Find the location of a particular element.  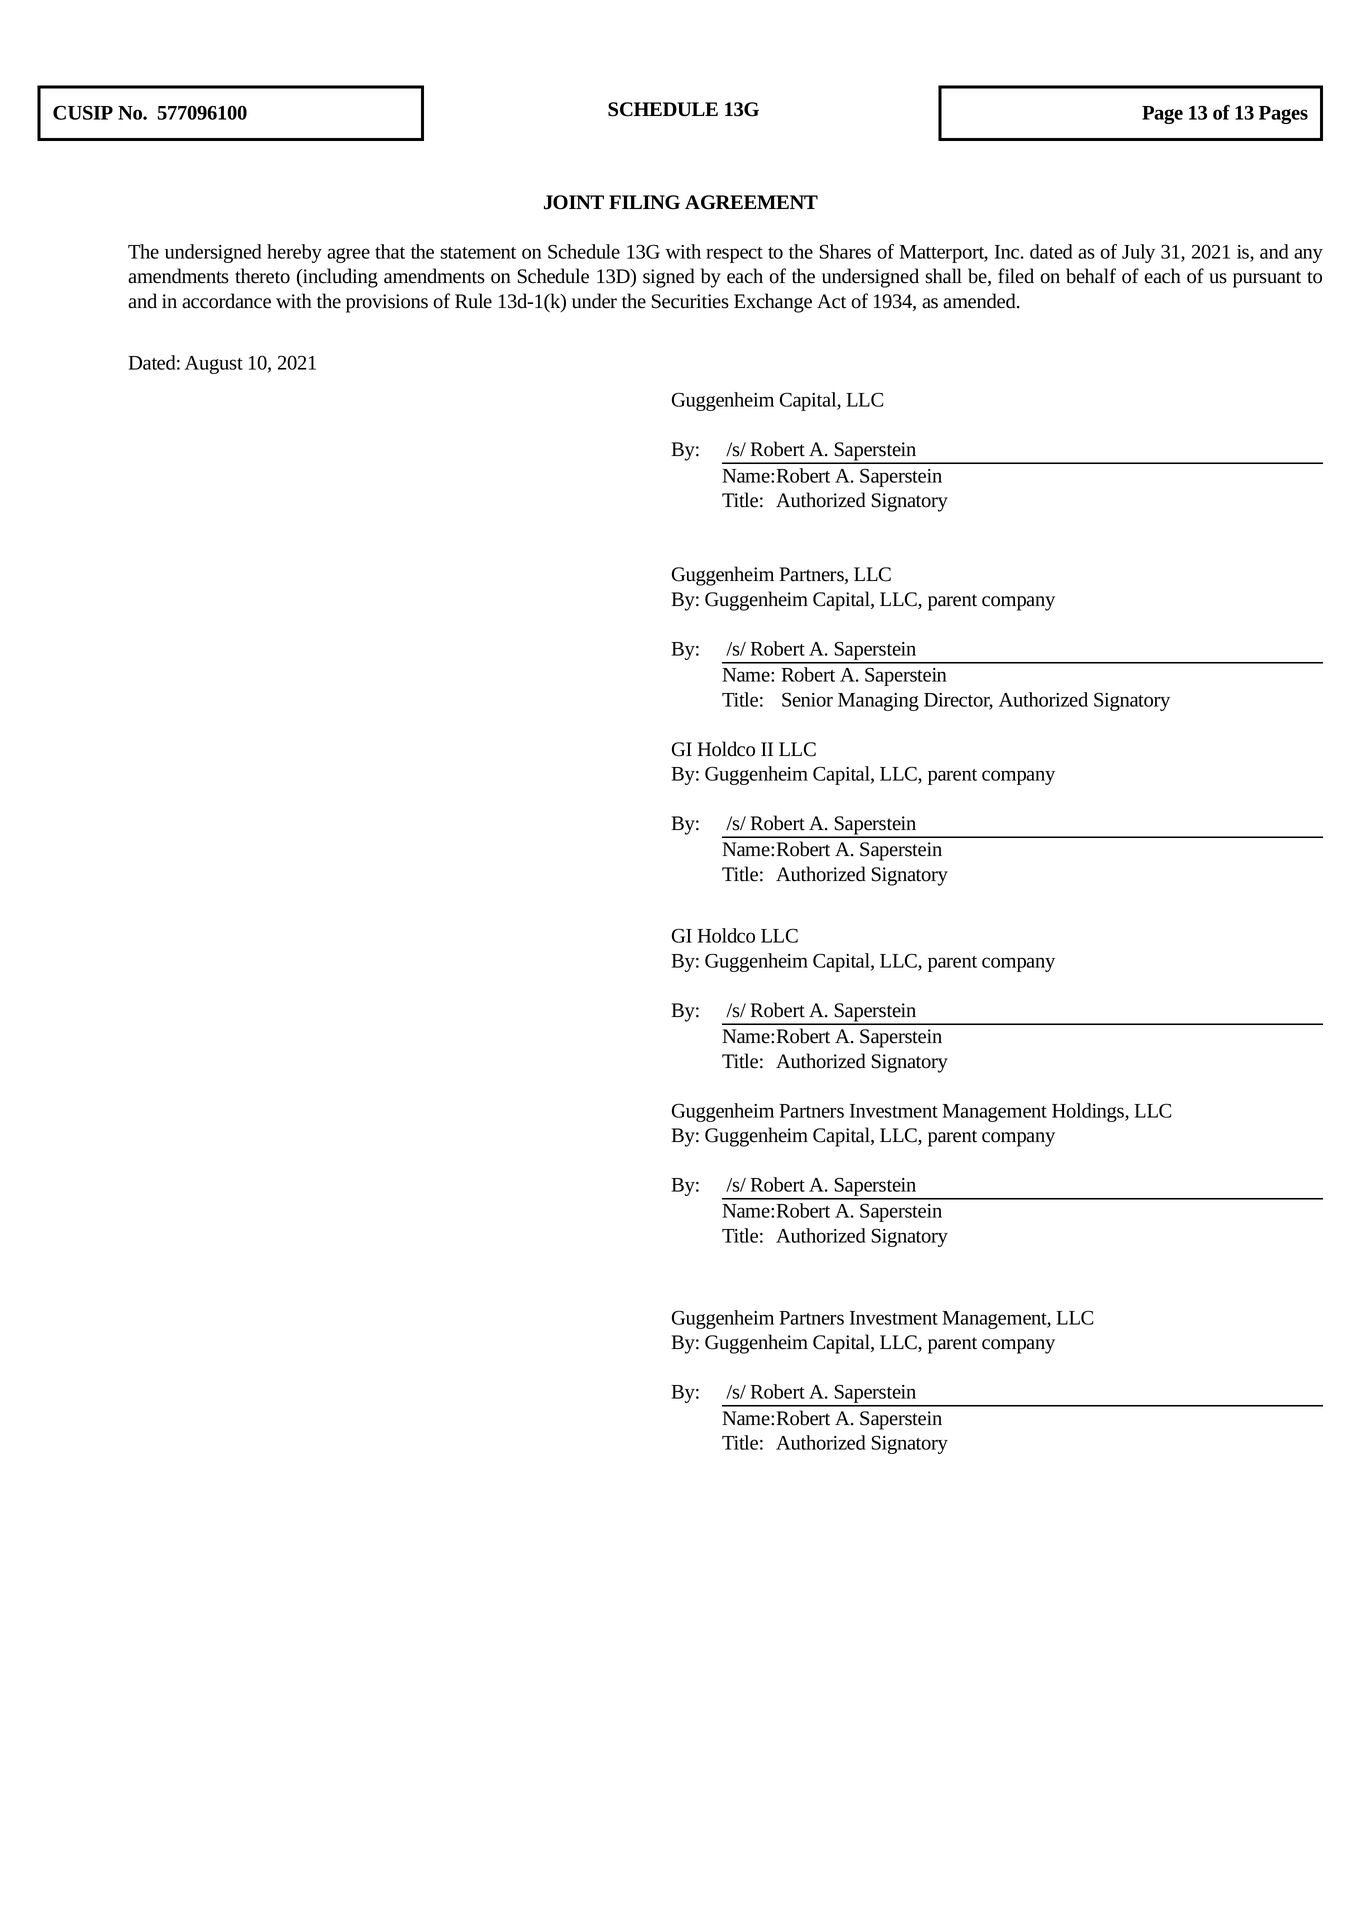

Senior is located at coordinates (807, 699).
